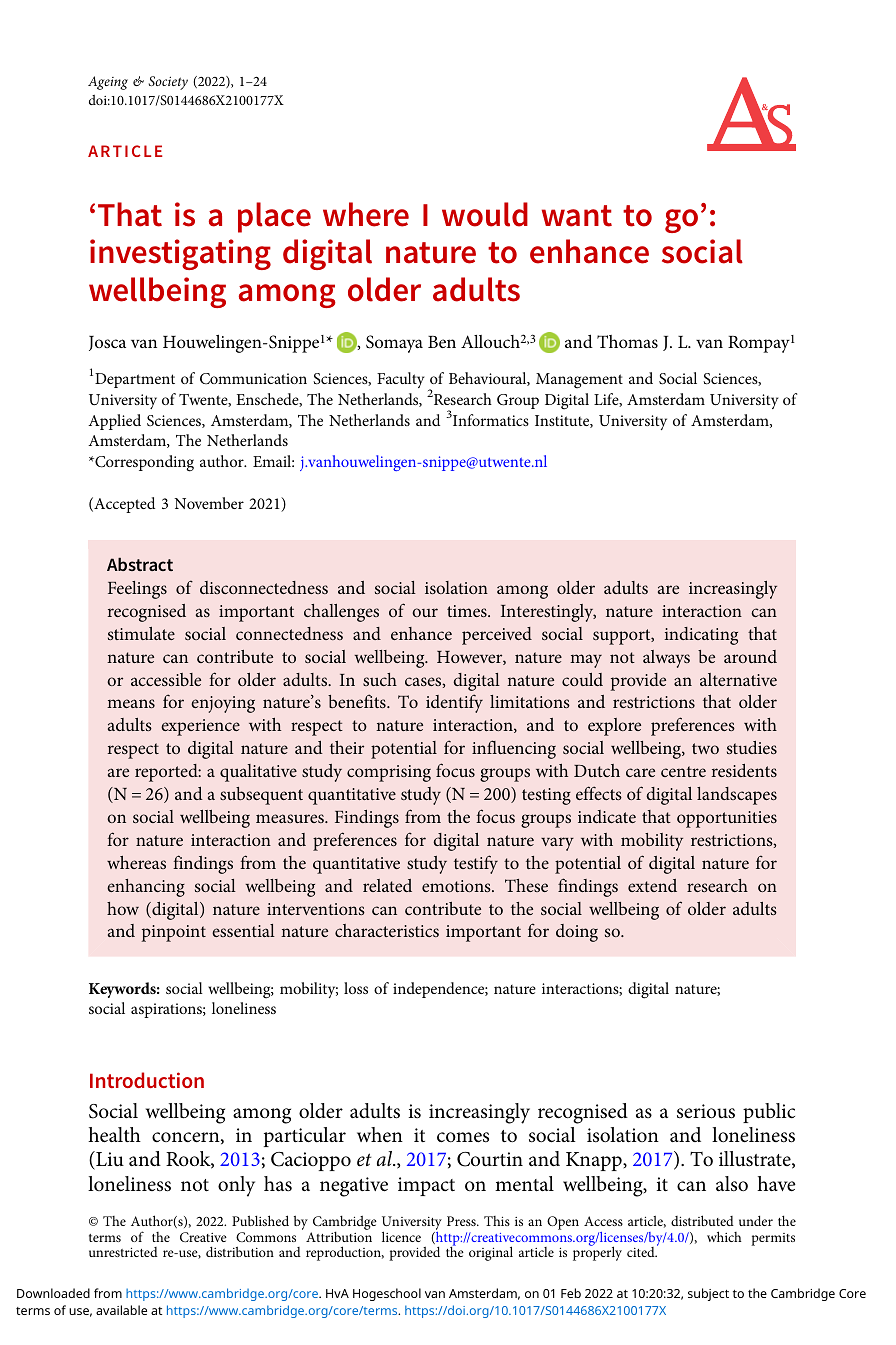 This screenshot has height=1345, width=896. Describe the element at coordinates (666, 659) in the screenshot. I see `always` at that location.
